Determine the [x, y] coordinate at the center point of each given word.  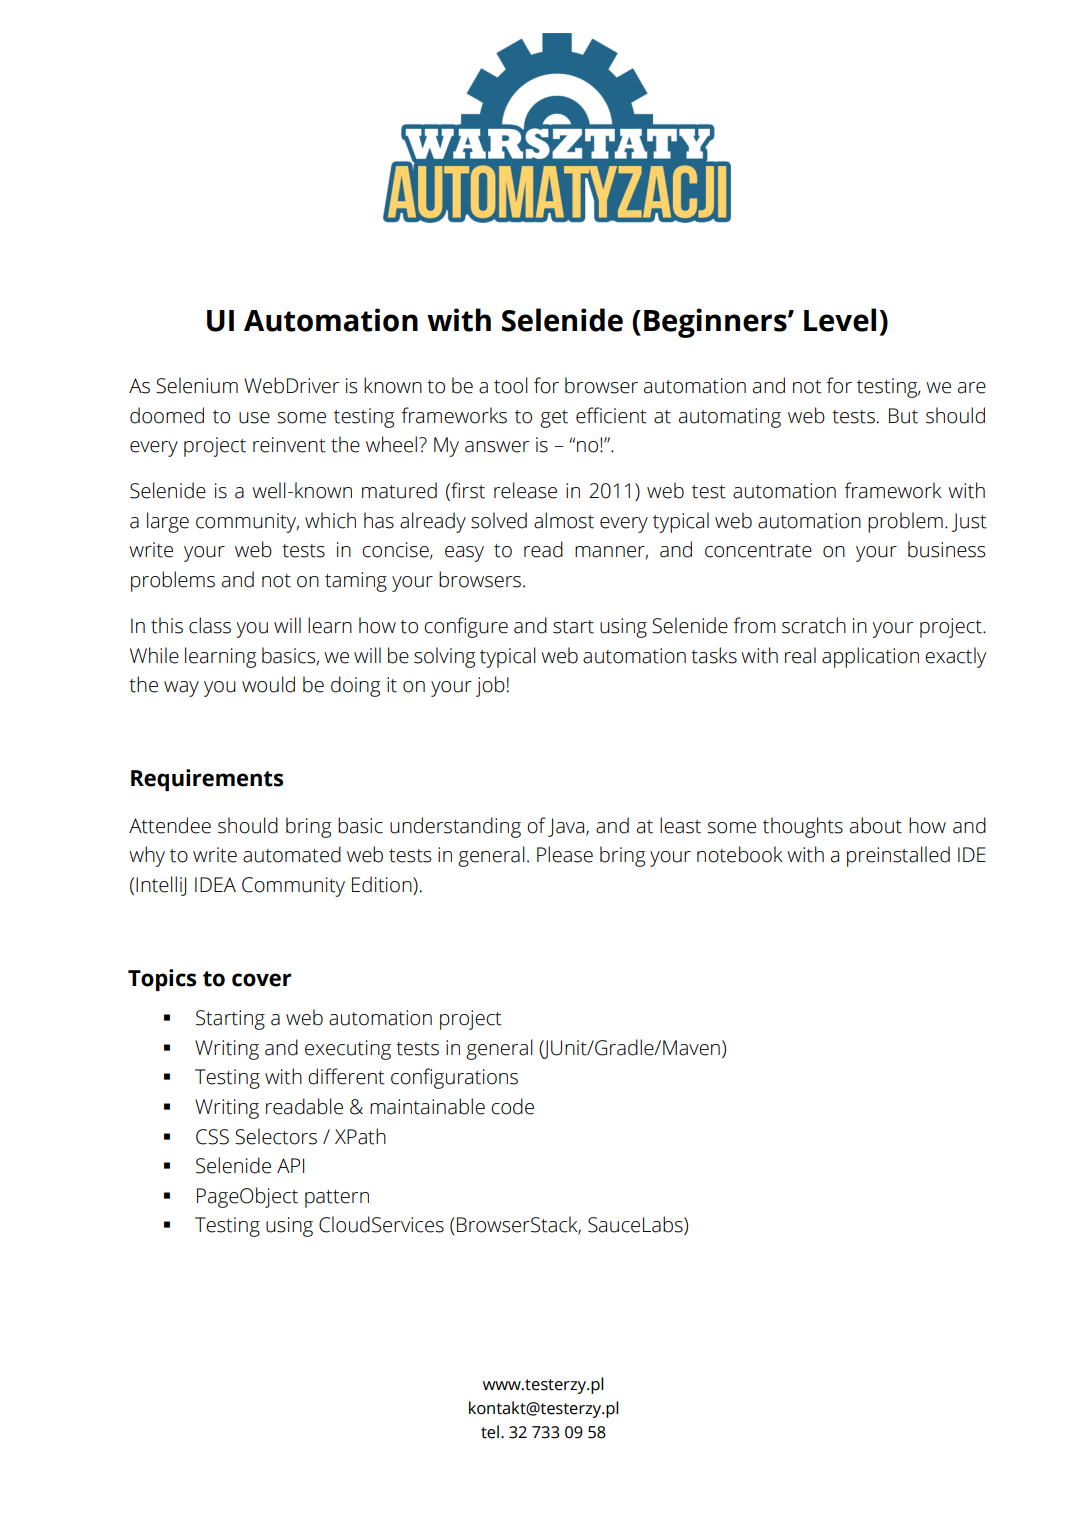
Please [565, 854]
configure [466, 627]
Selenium [197, 385]
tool [511, 385]
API [290, 1165]
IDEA [215, 884]
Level [840, 320]
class [210, 625]
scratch [814, 625]
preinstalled [898, 856]
